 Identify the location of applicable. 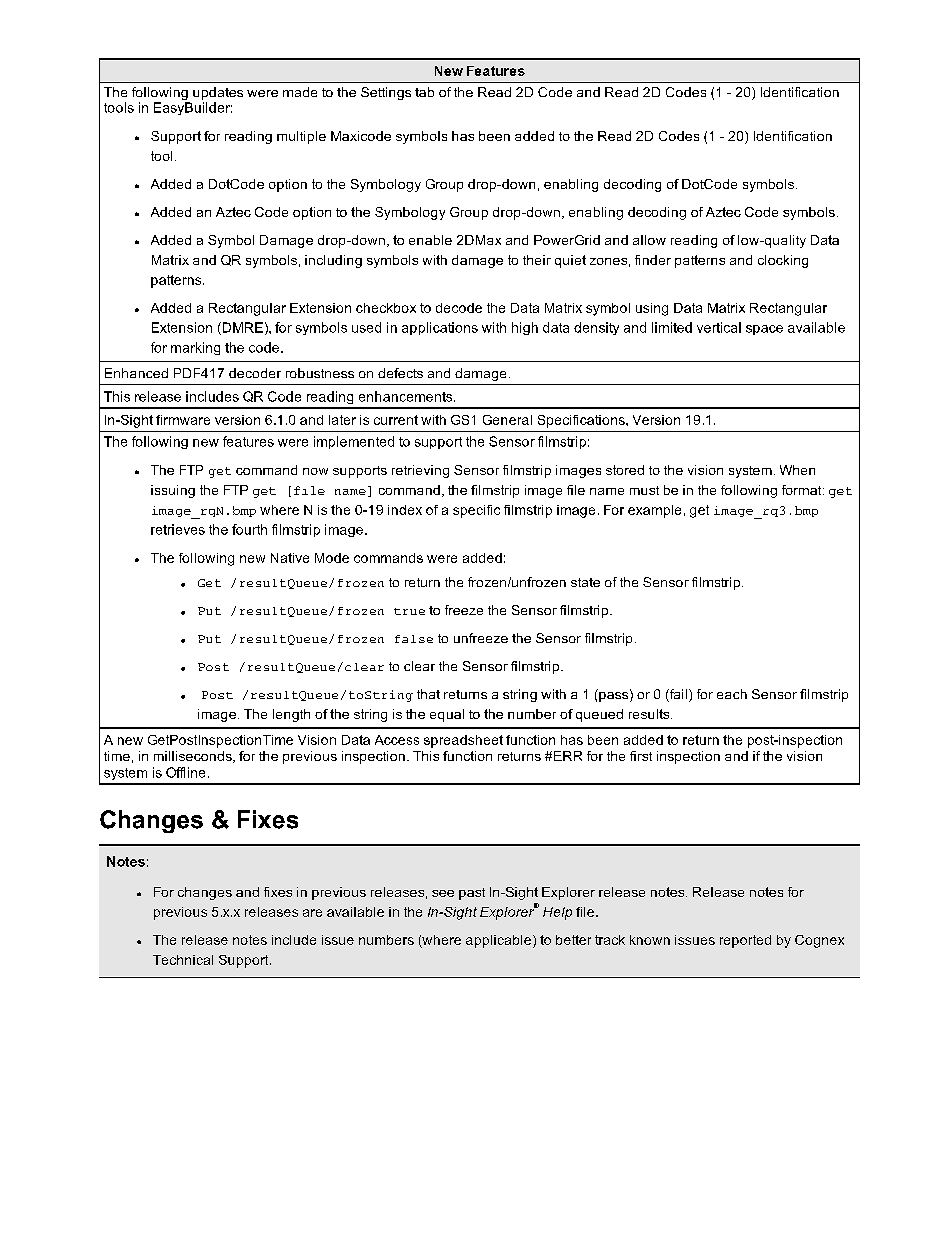
(500, 941).
